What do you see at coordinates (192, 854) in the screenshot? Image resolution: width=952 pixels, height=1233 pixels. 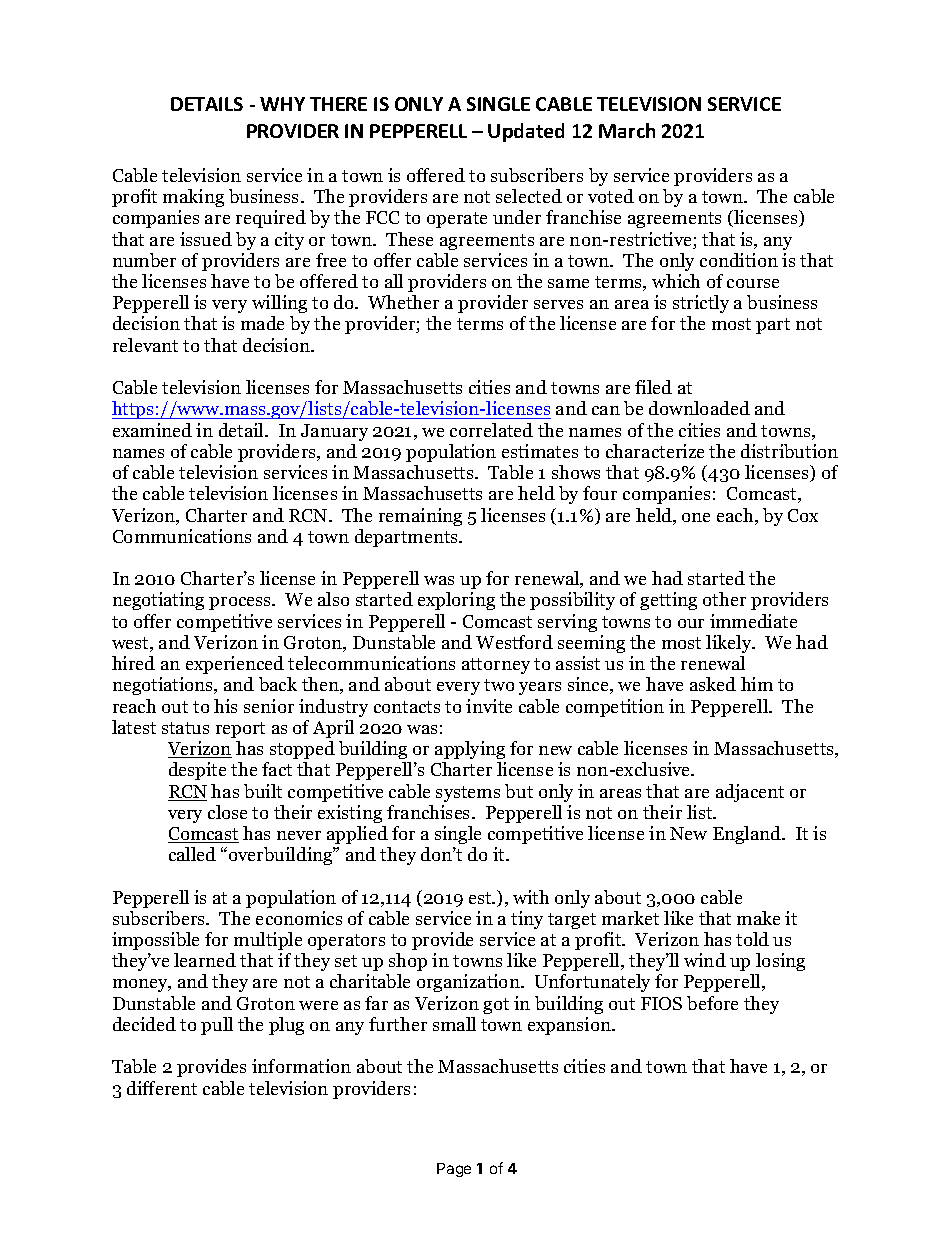 I see `called` at bounding box center [192, 854].
